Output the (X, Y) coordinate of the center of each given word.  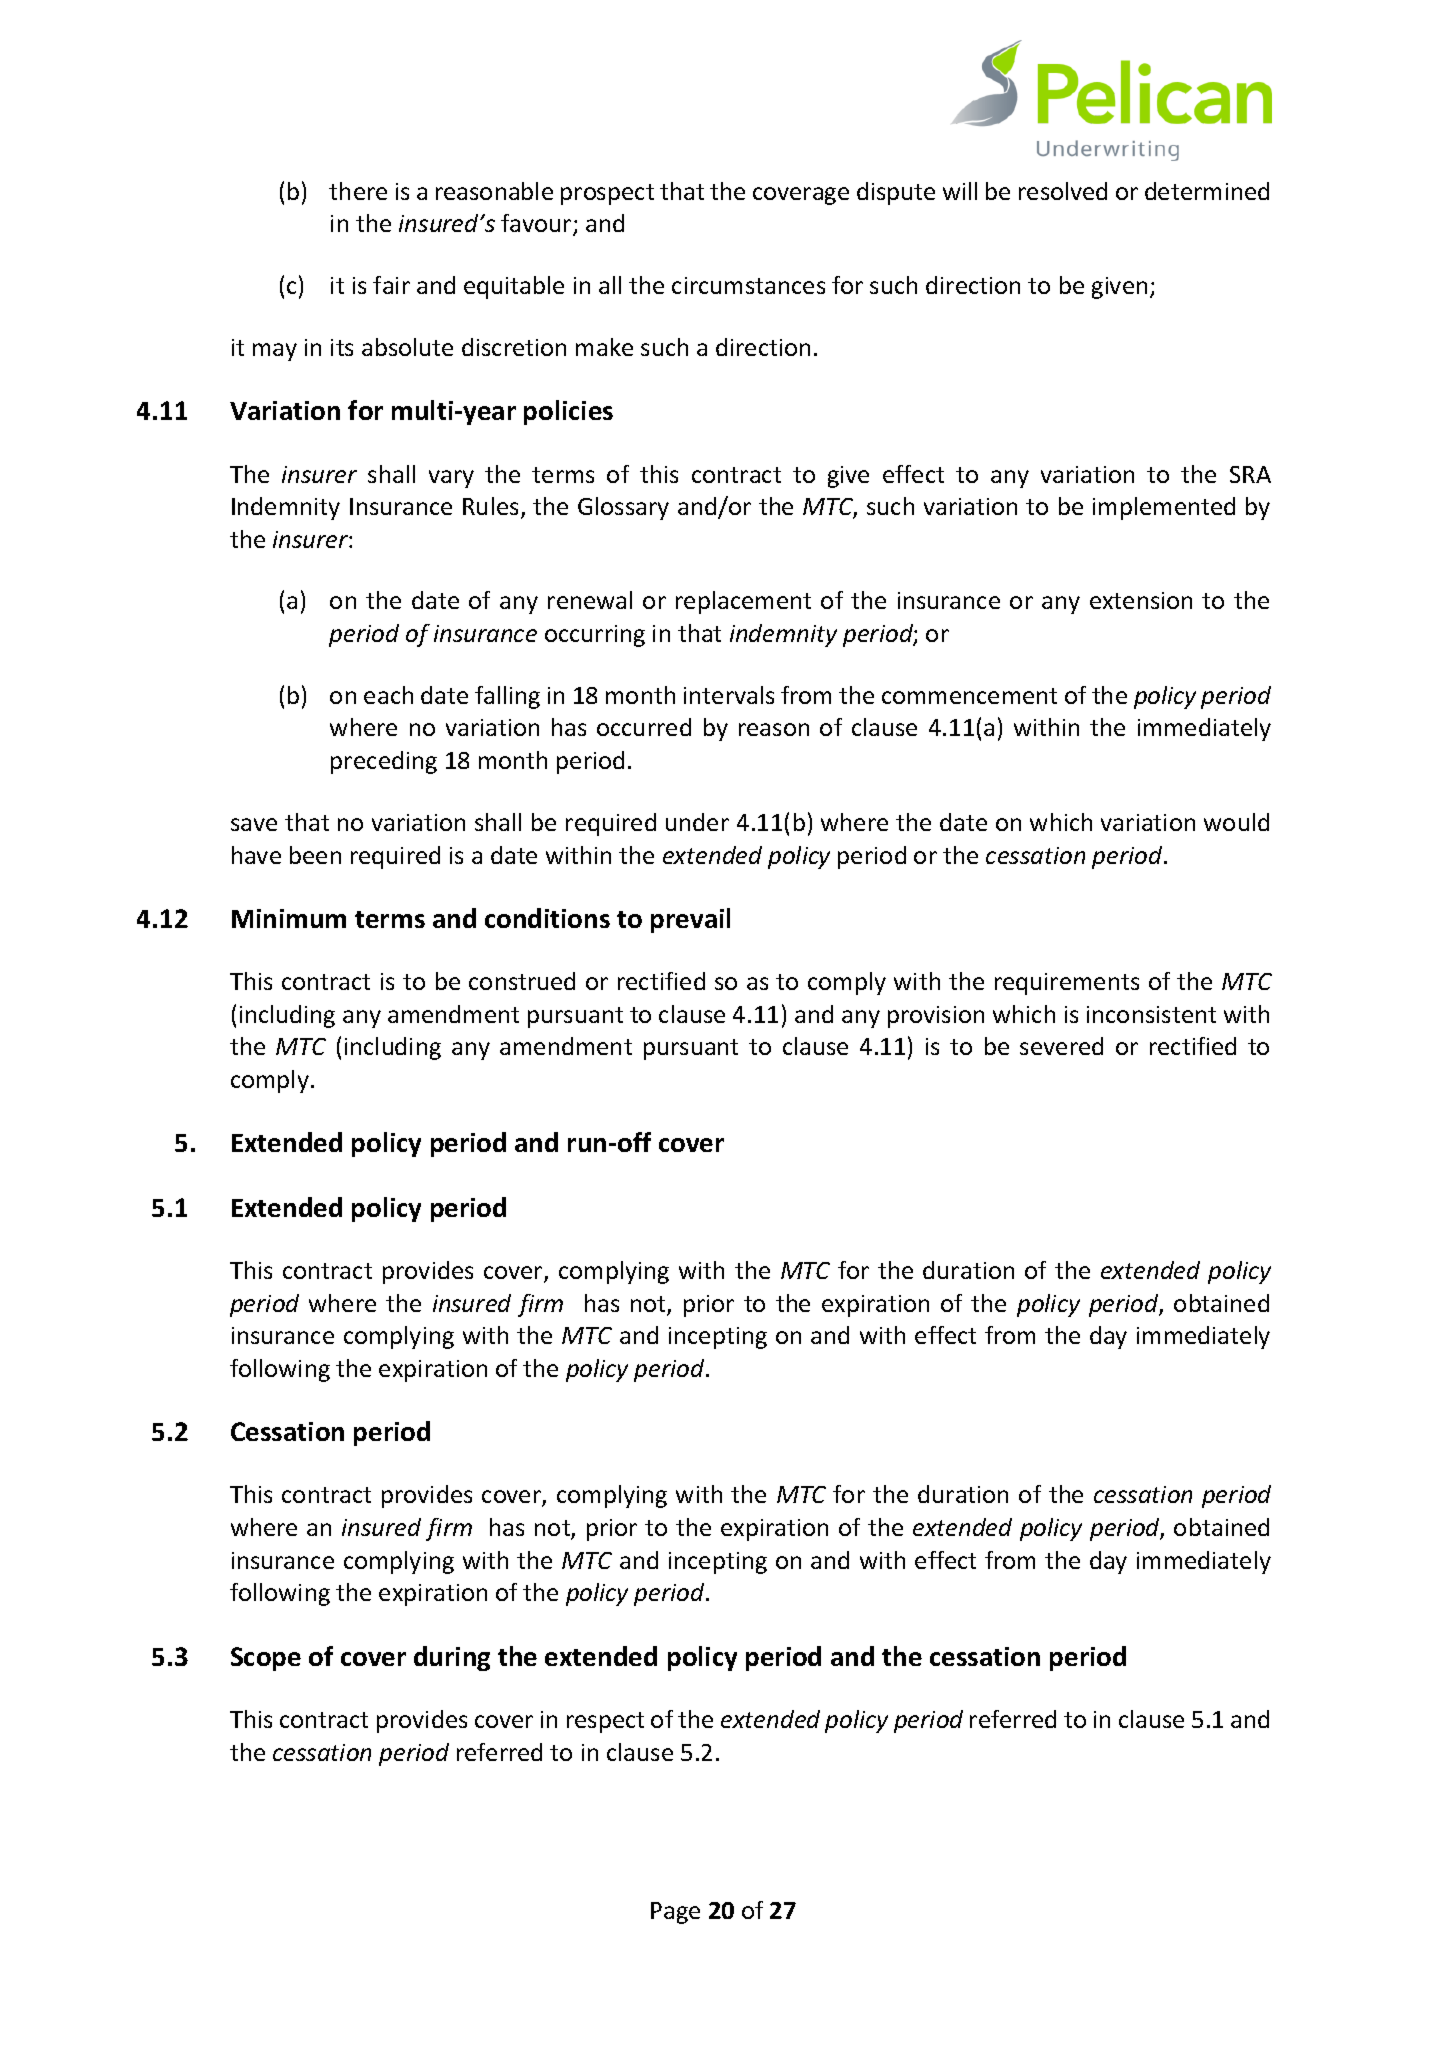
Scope (266, 1659)
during (452, 1658)
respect (605, 1722)
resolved (1063, 191)
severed (1061, 1046)
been (315, 855)
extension (1141, 600)
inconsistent (1151, 1014)
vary (451, 479)
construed (522, 981)
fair (391, 285)
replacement (743, 602)
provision (936, 1017)
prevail (690, 920)
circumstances (748, 285)
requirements (1067, 984)
